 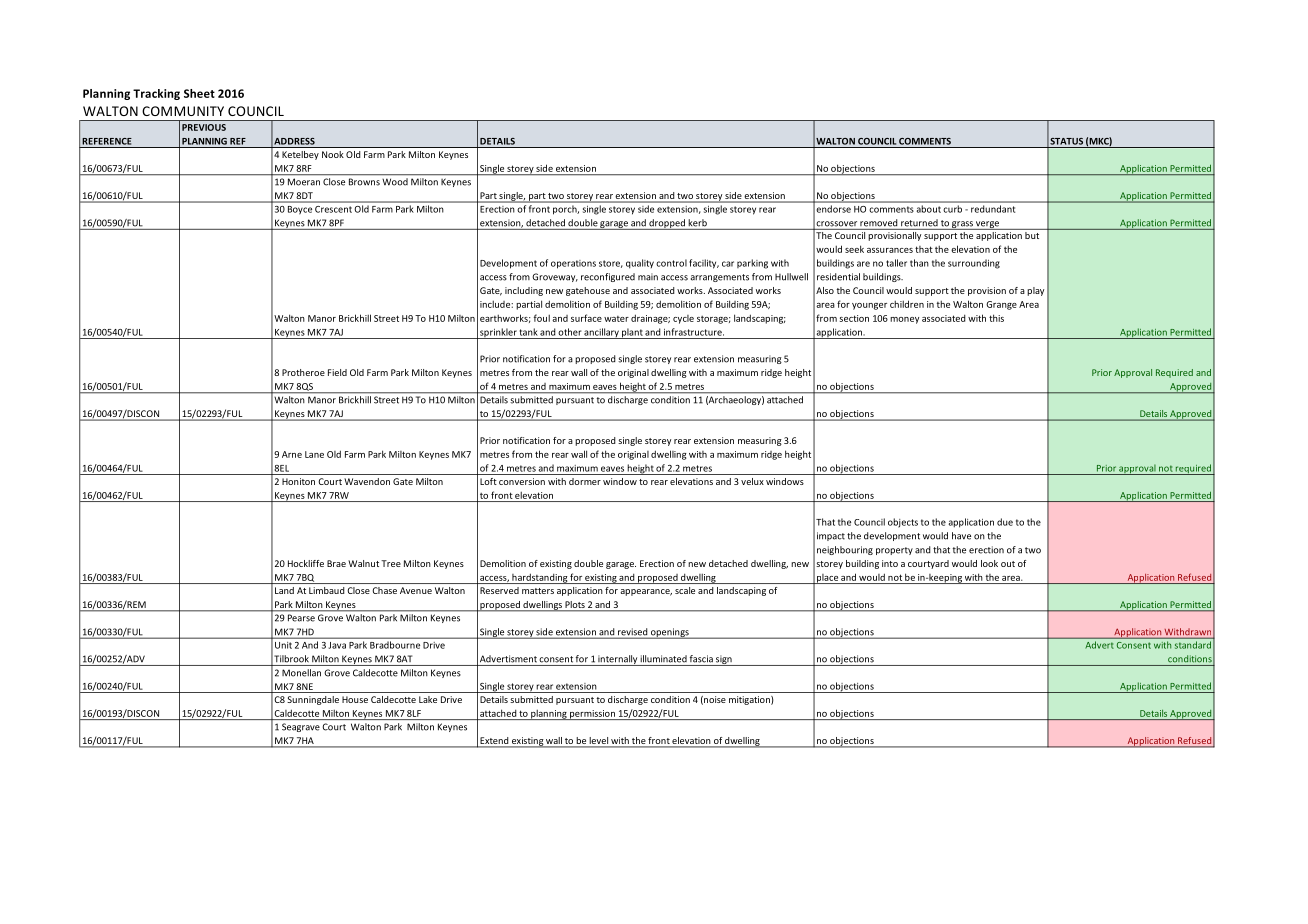 I want to click on about, so click(x=929, y=209).
